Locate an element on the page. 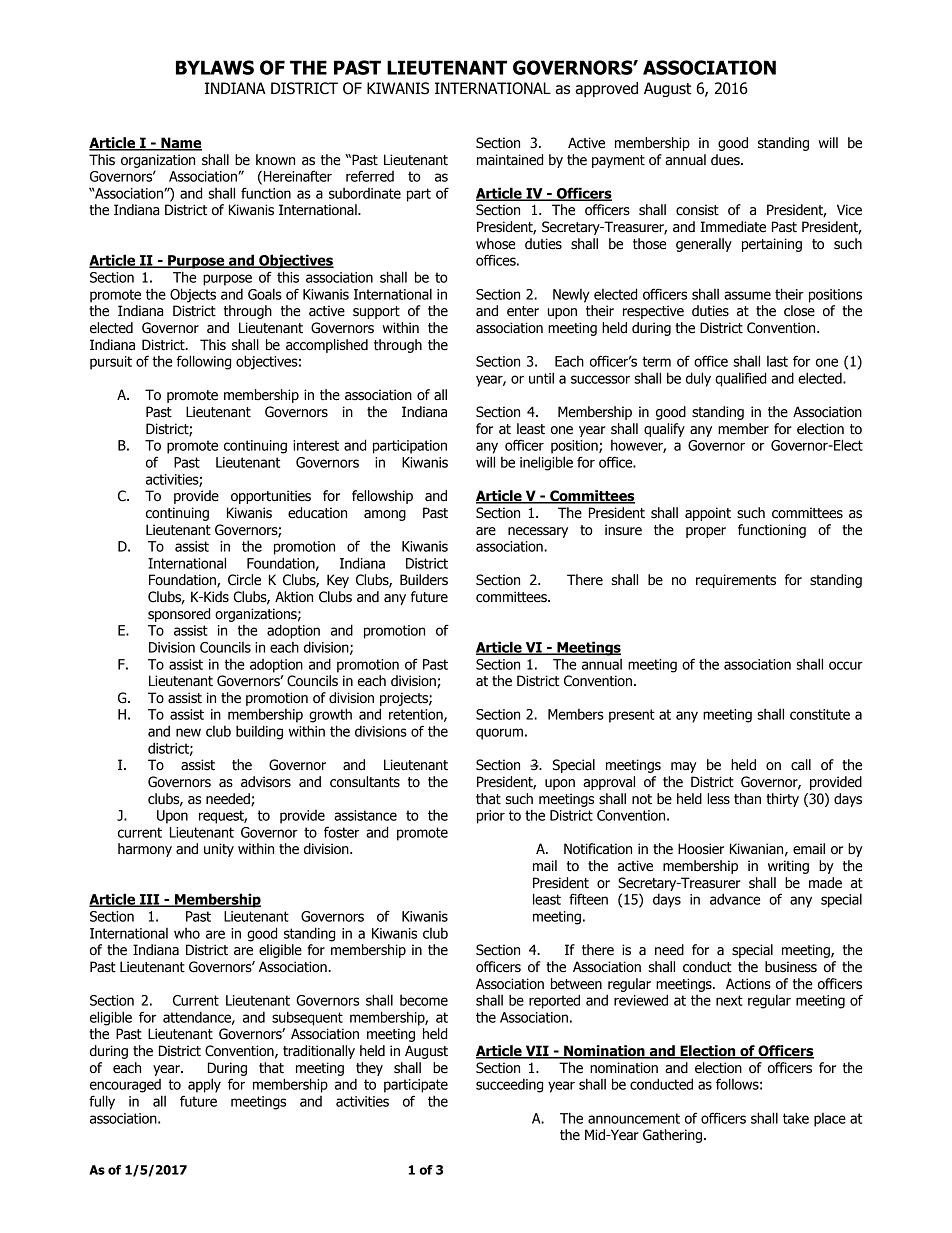 This page has height=1233, width=952. following is located at coordinates (204, 362).
